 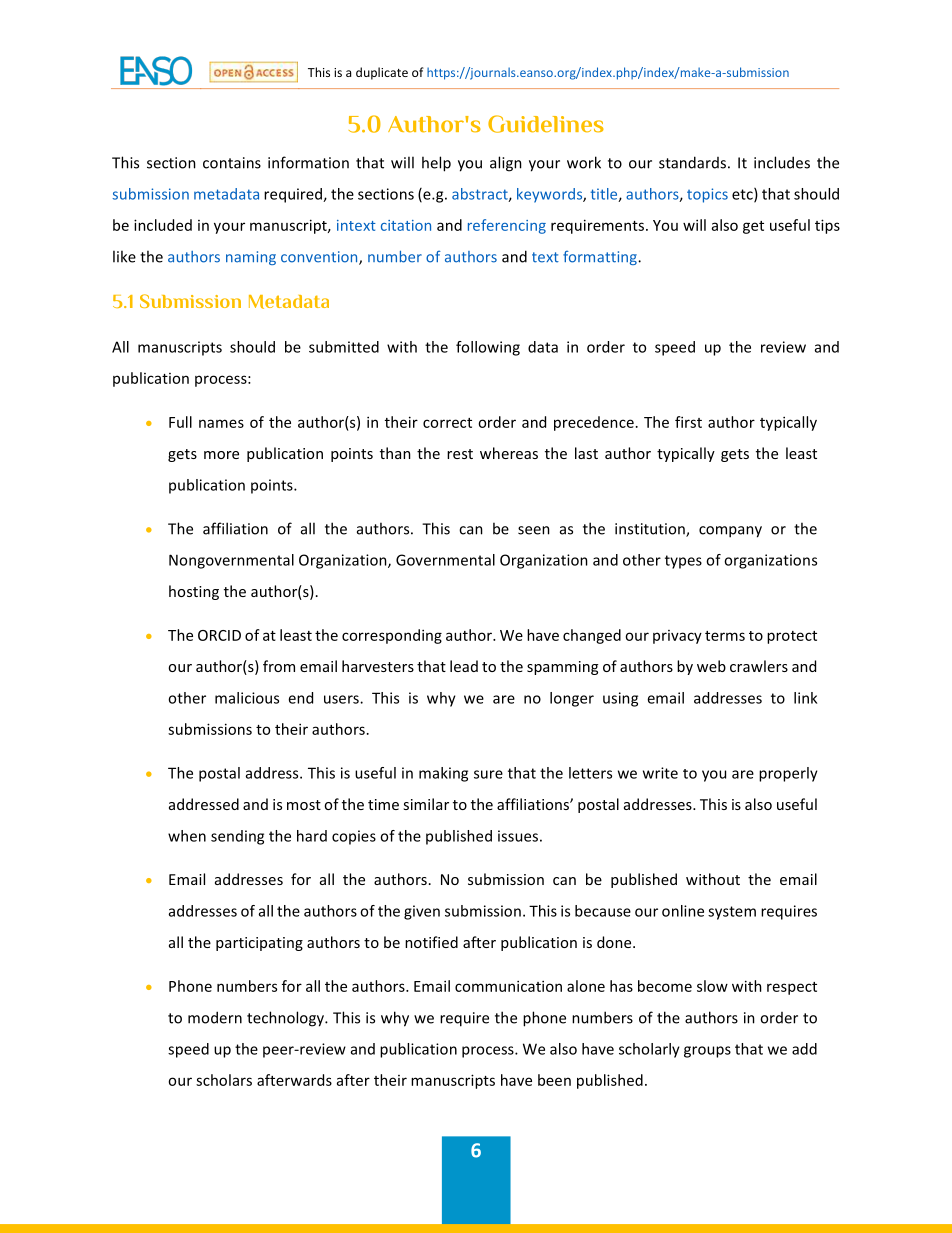 I want to click on includes, so click(x=782, y=162).
